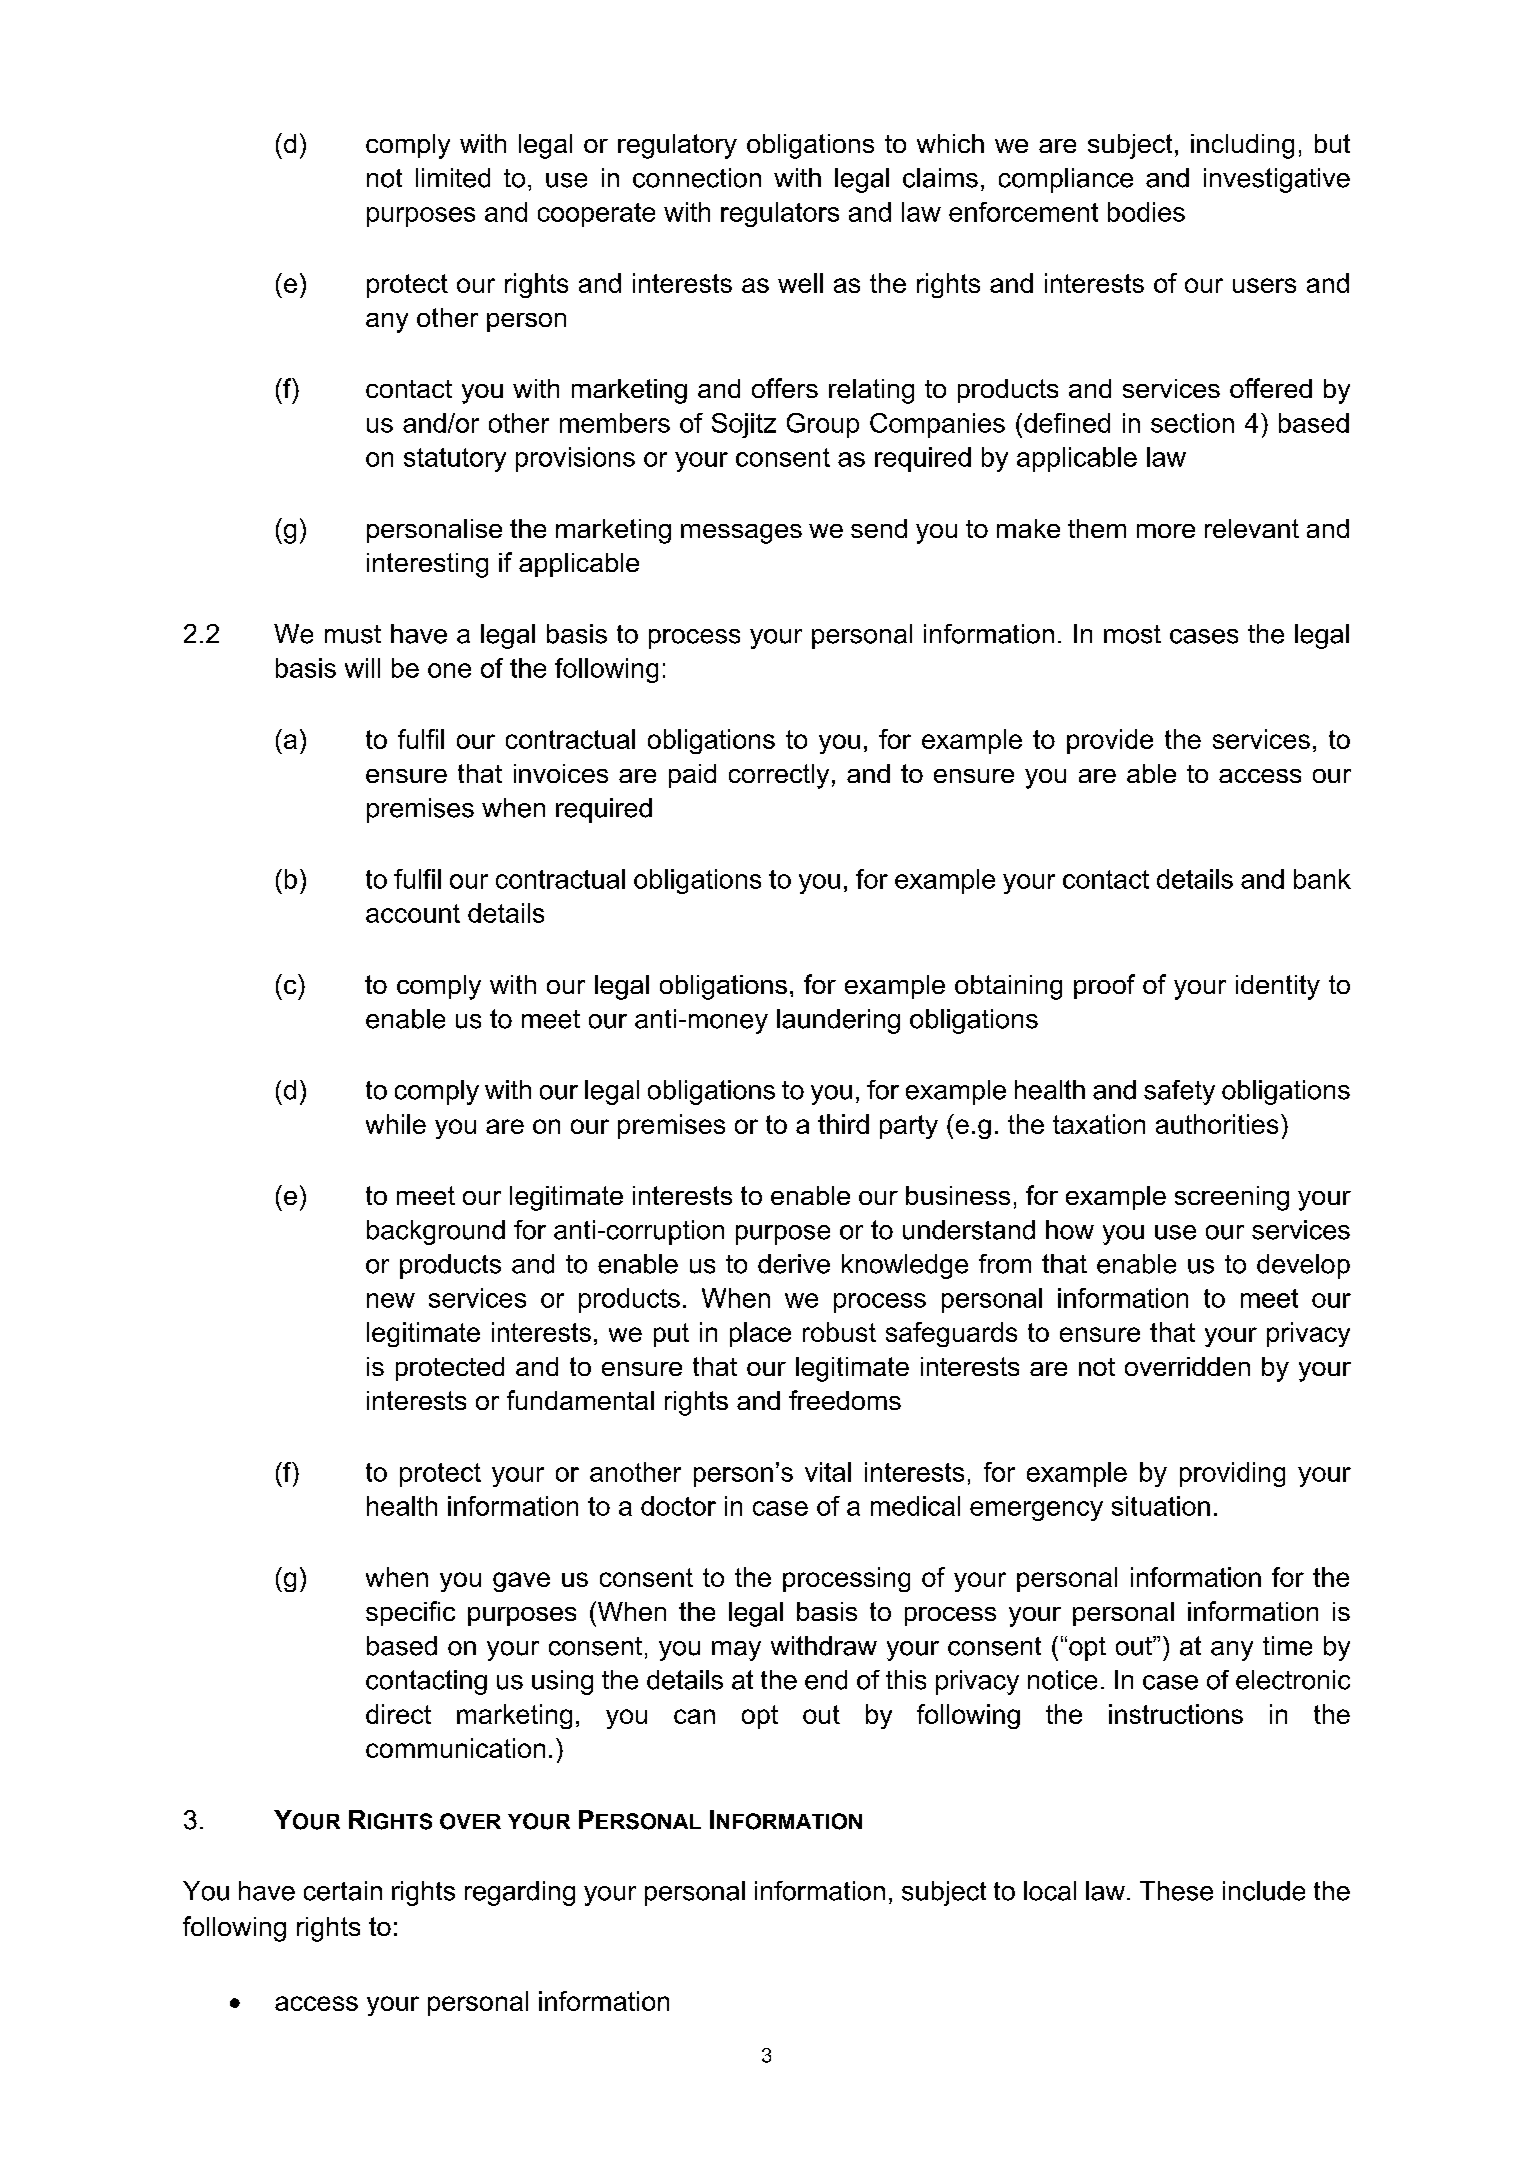 This document has width=1533, height=2168. I want to click on account, so click(413, 913).
